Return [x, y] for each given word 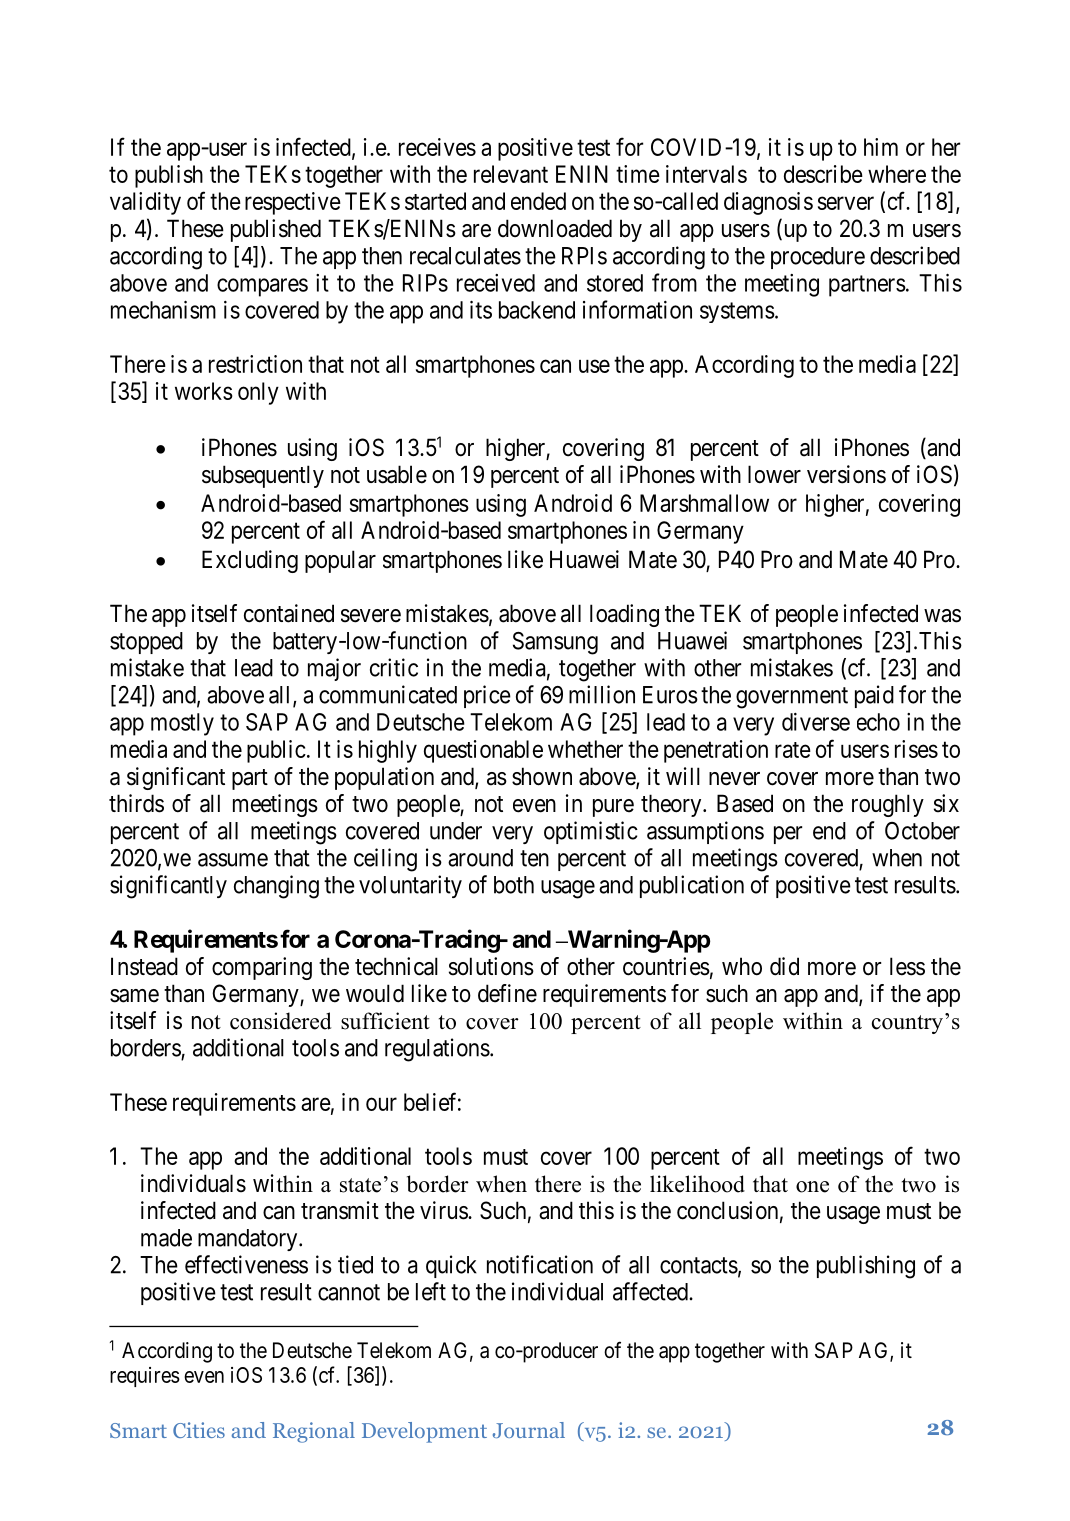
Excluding [250, 561]
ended [538, 201]
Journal [529, 1430]
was [942, 616]
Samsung [555, 643]
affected [651, 1291]
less [907, 966]
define [507, 993]
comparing [262, 968]
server [846, 203]
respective [293, 203]
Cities [199, 1430]
